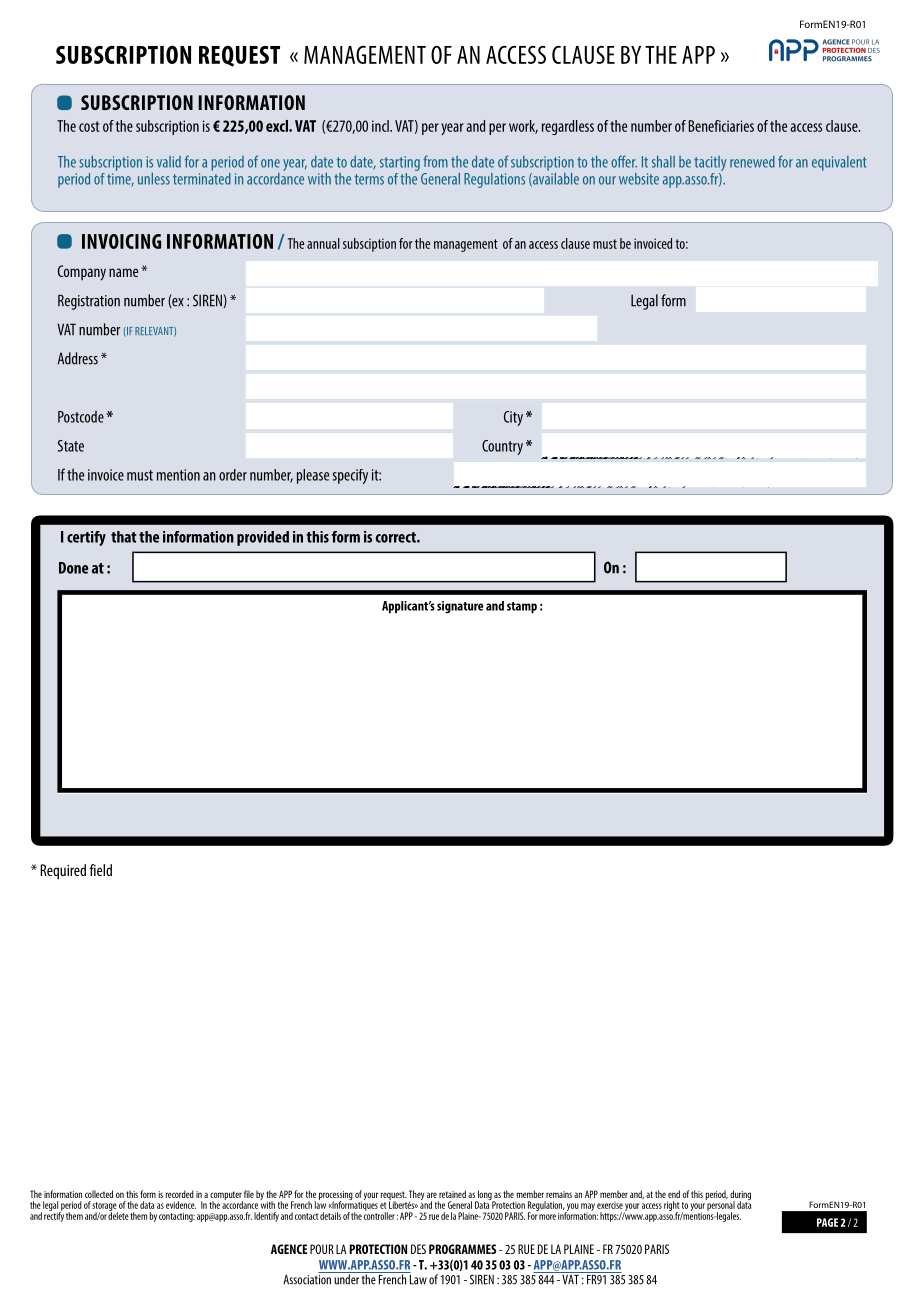  Describe the element at coordinates (522, 607) in the screenshot. I see `stamp` at that location.
